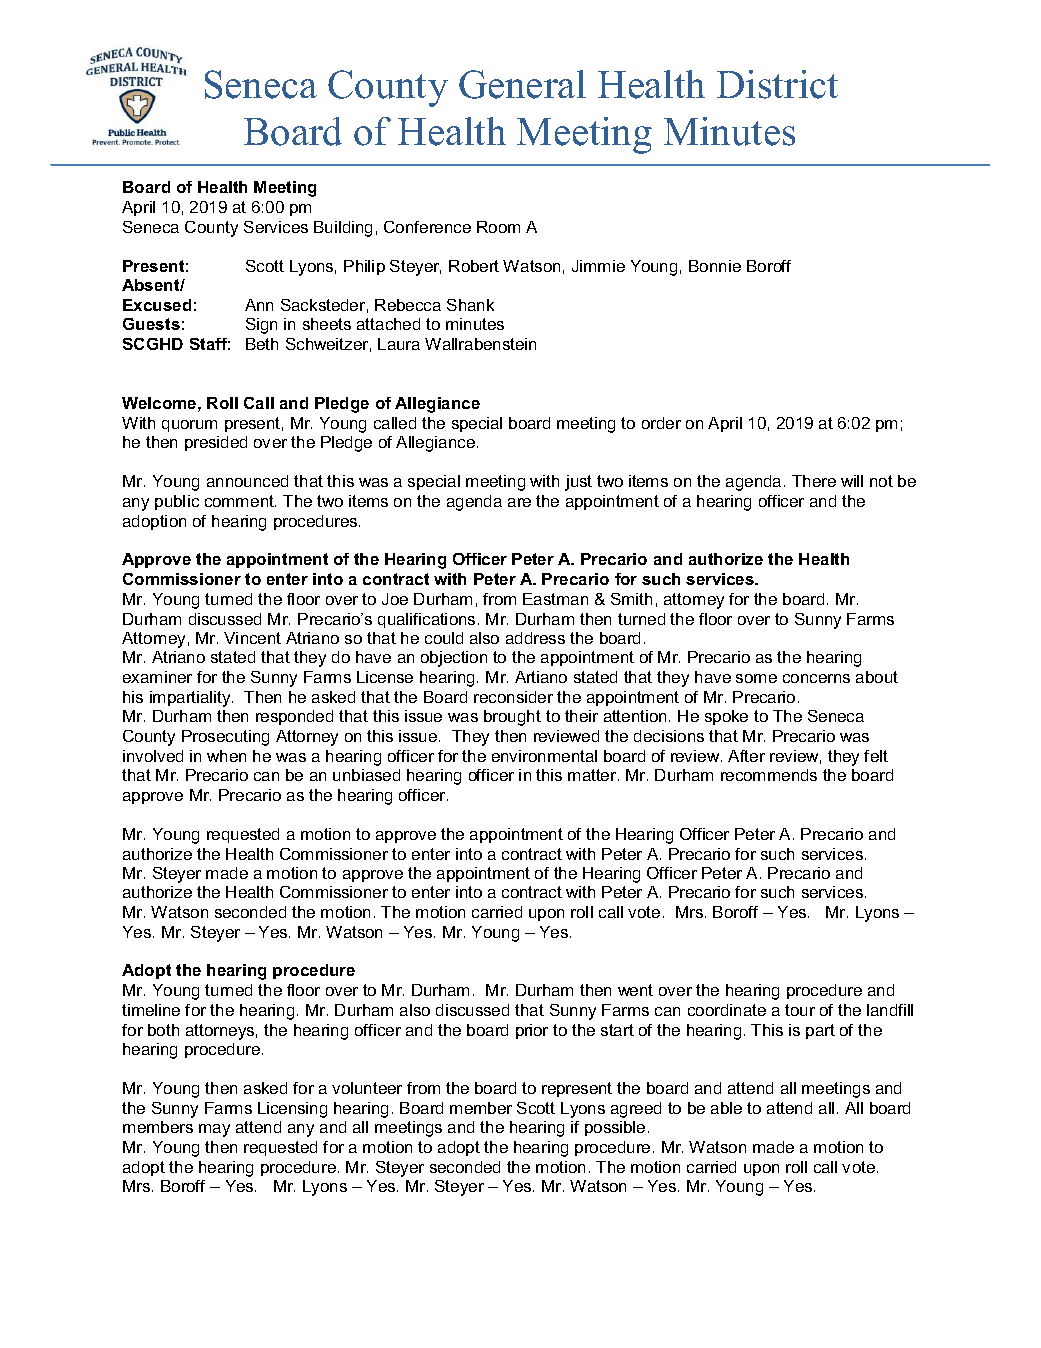 This screenshot has width=1041, height=1348. What do you see at coordinates (726, 1108) in the screenshot?
I see `able` at bounding box center [726, 1108].
